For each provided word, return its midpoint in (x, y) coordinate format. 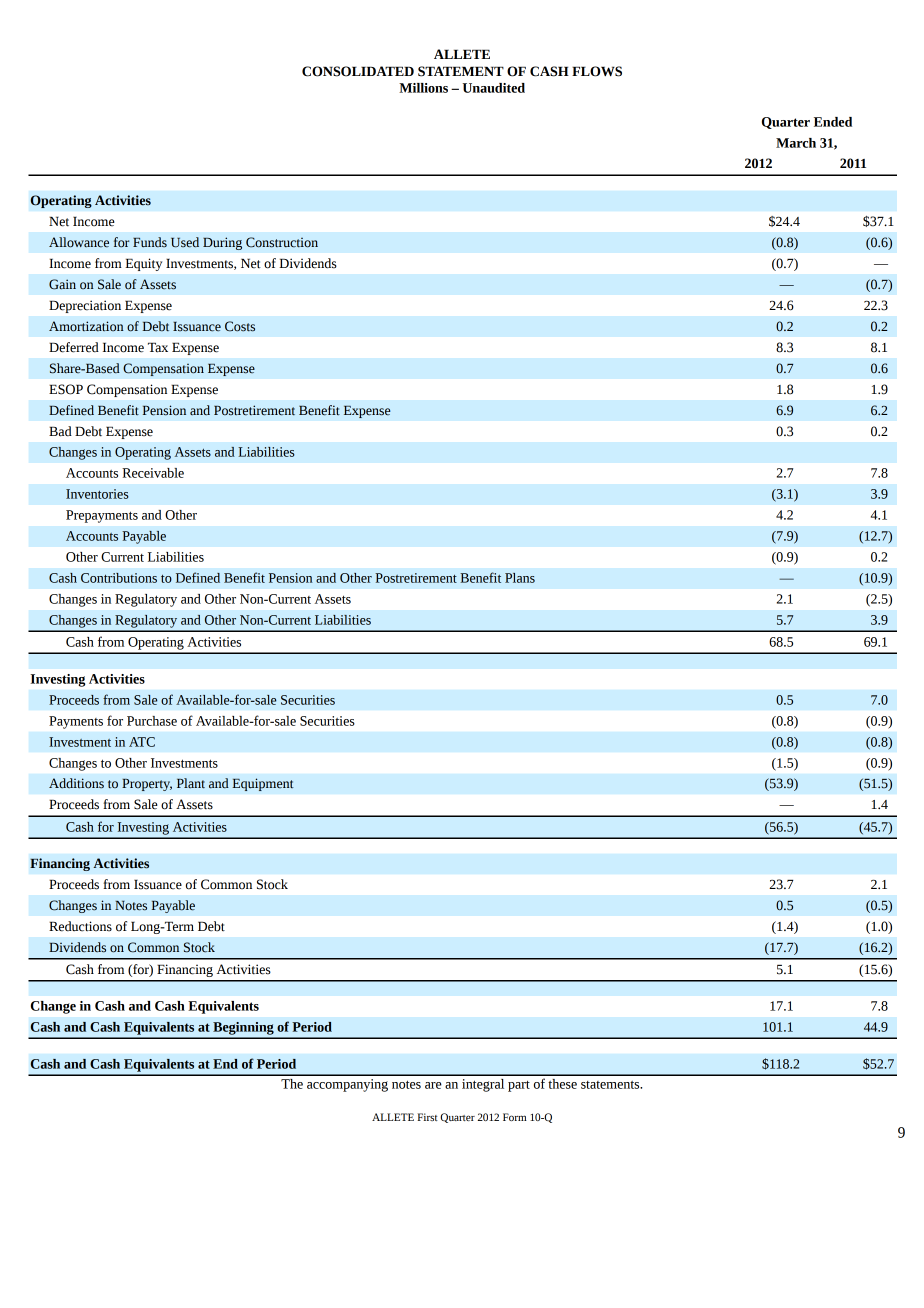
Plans (520, 578)
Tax (158, 347)
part (519, 1086)
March (796, 143)
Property (147, 784)
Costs (240, 326)
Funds (150, 242)
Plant (191, 783)
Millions (423, 88)
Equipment (263, 784)
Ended (833, 122)
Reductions (80, 926)
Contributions (119, 578)
